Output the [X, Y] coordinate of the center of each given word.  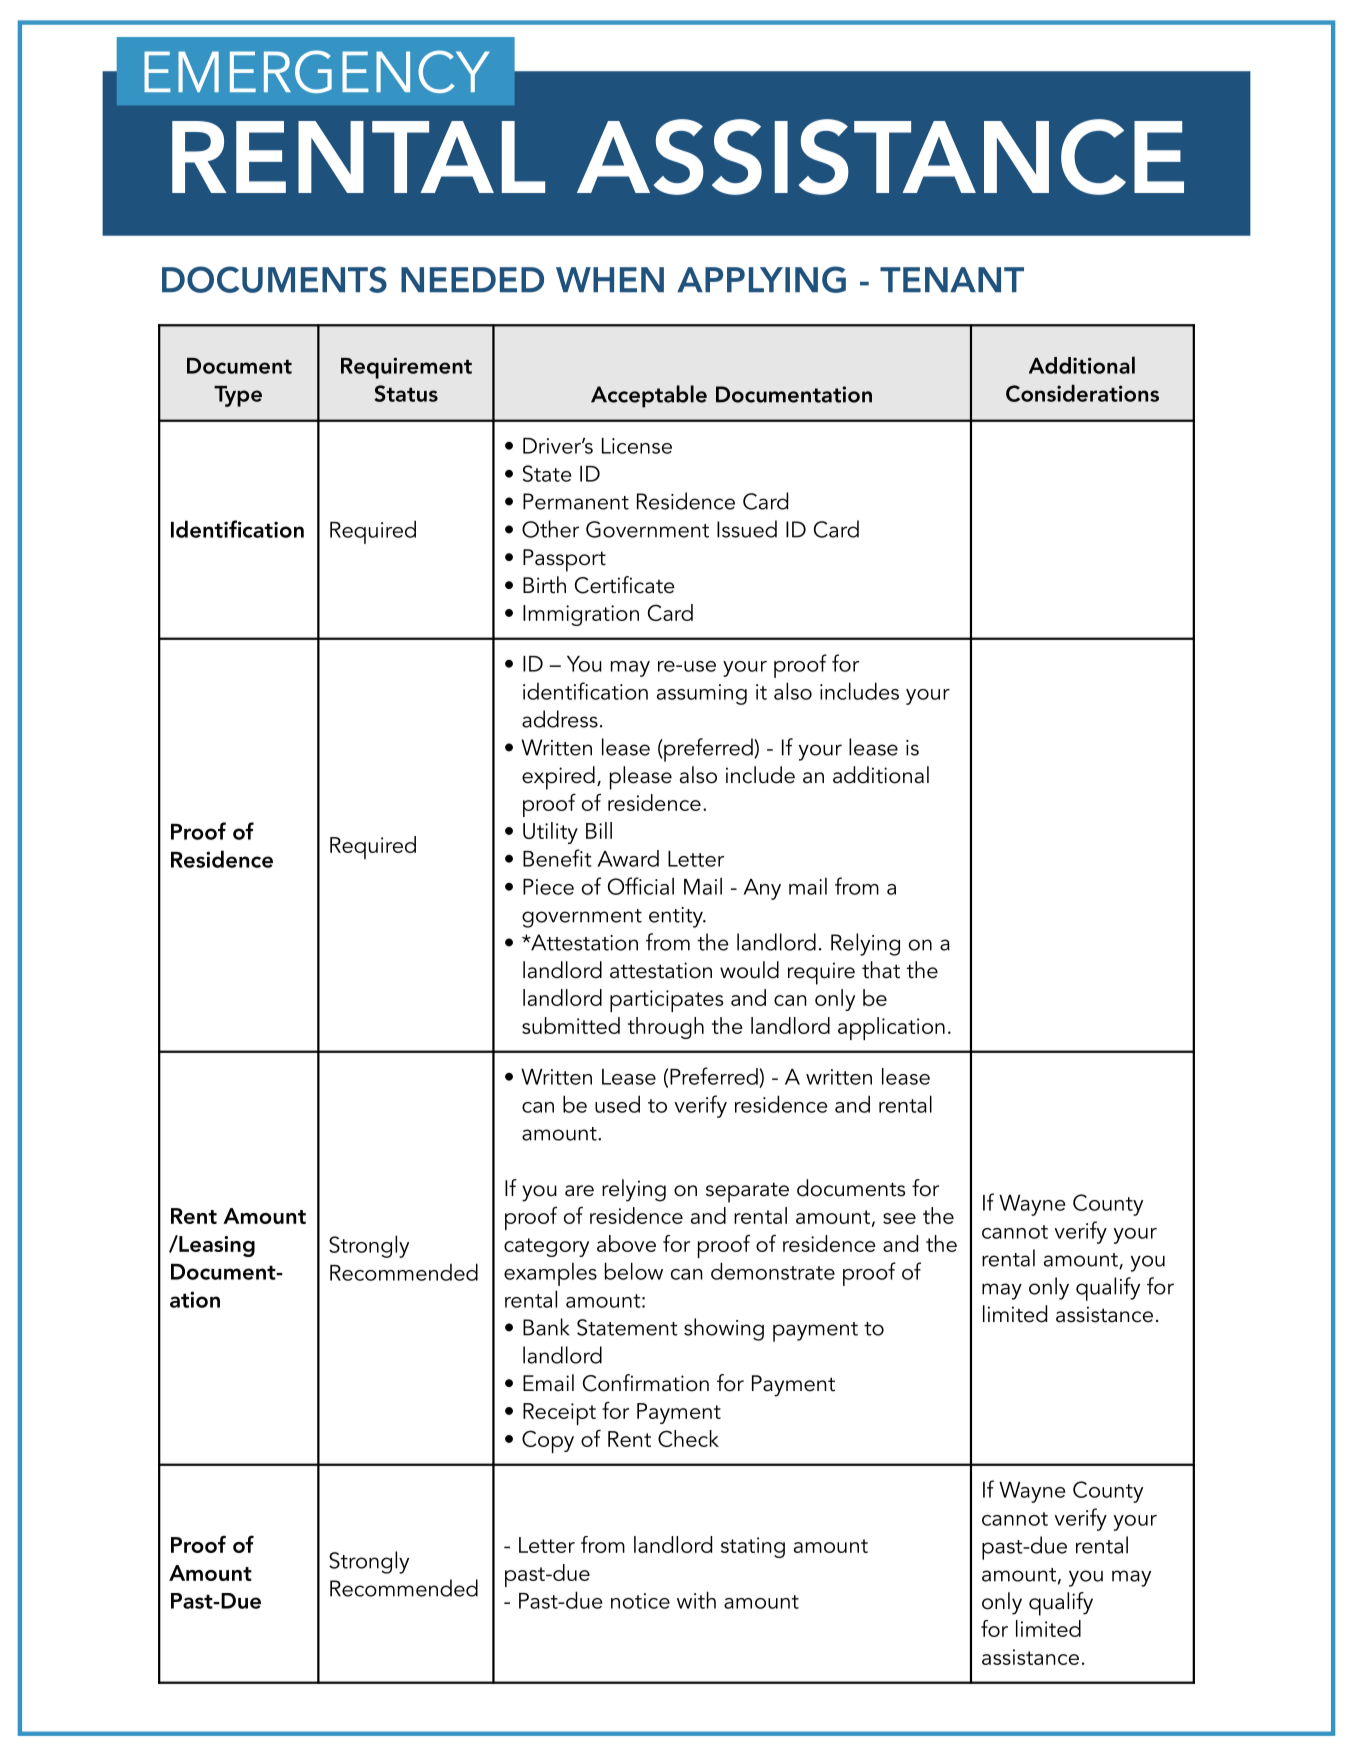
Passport [564, 560]
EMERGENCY [317, 71]
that [881, 970]
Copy [548, 1441]
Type [238, 396]
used [617, 1104]
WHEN [610, 279]
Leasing [216, 1246]
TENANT [952, 279]
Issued [747, 529]
